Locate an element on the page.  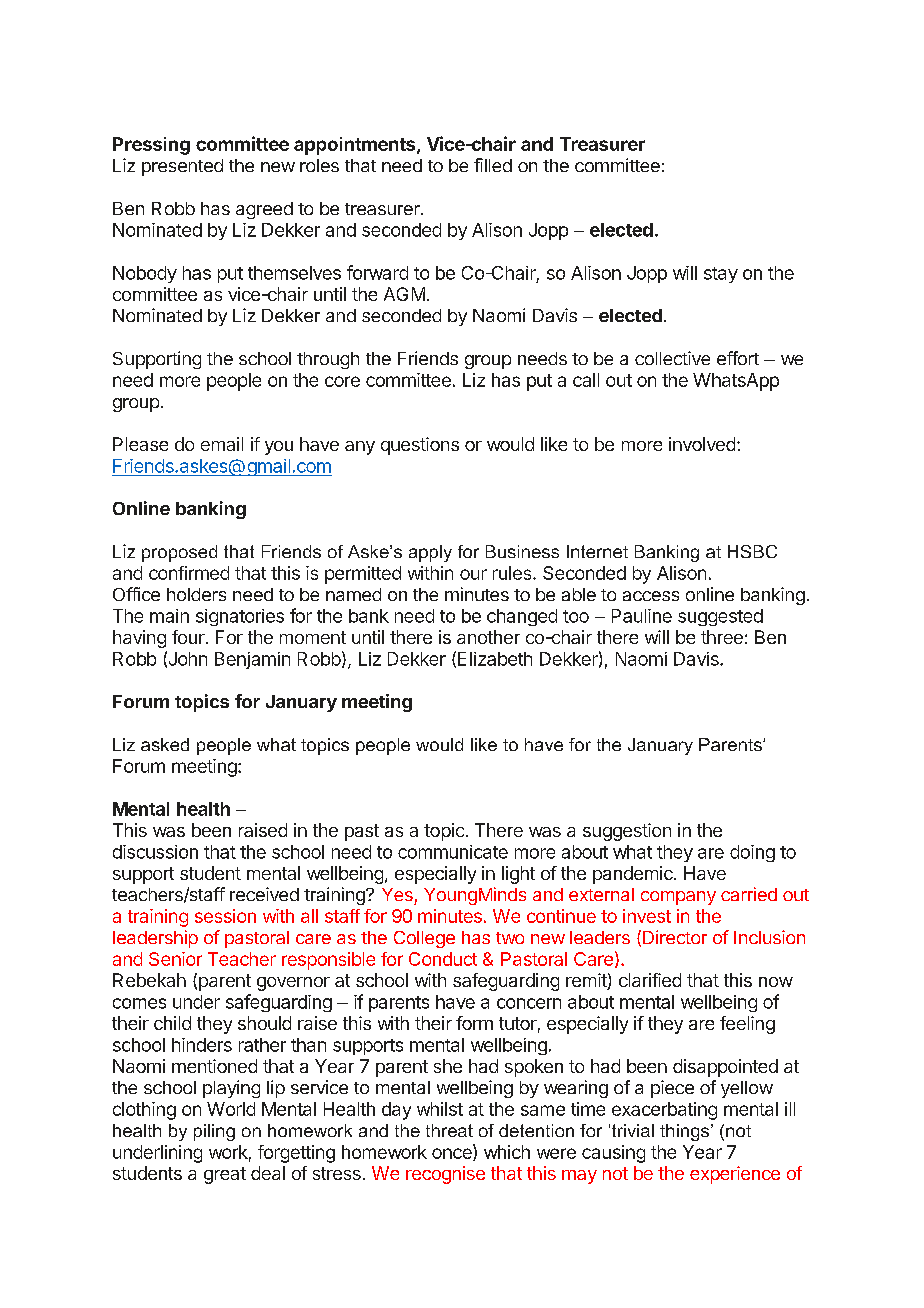
discussion is located at coordinates (155, 852).
